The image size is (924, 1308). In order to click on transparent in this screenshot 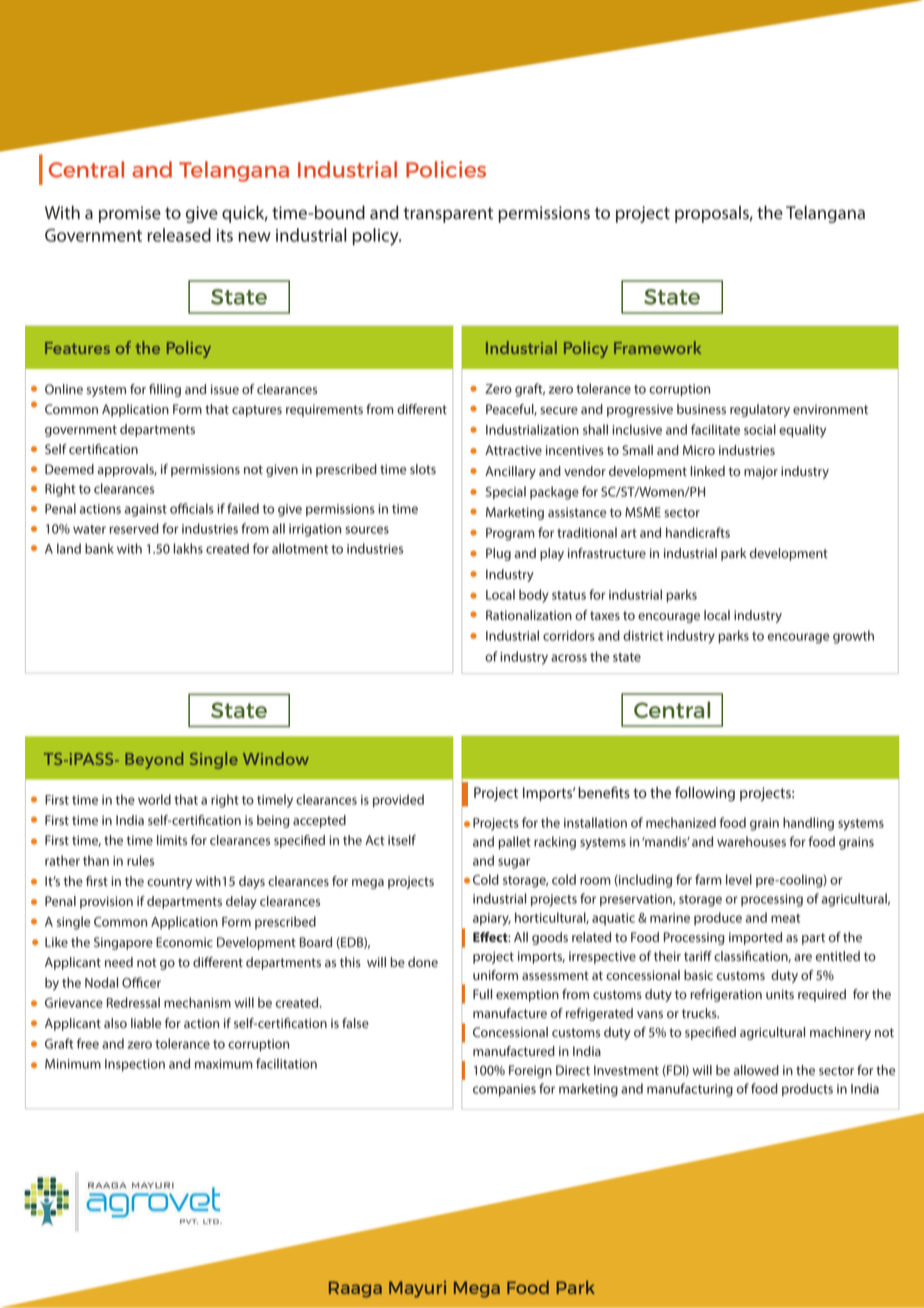, I will do `click(448, 215)`.
